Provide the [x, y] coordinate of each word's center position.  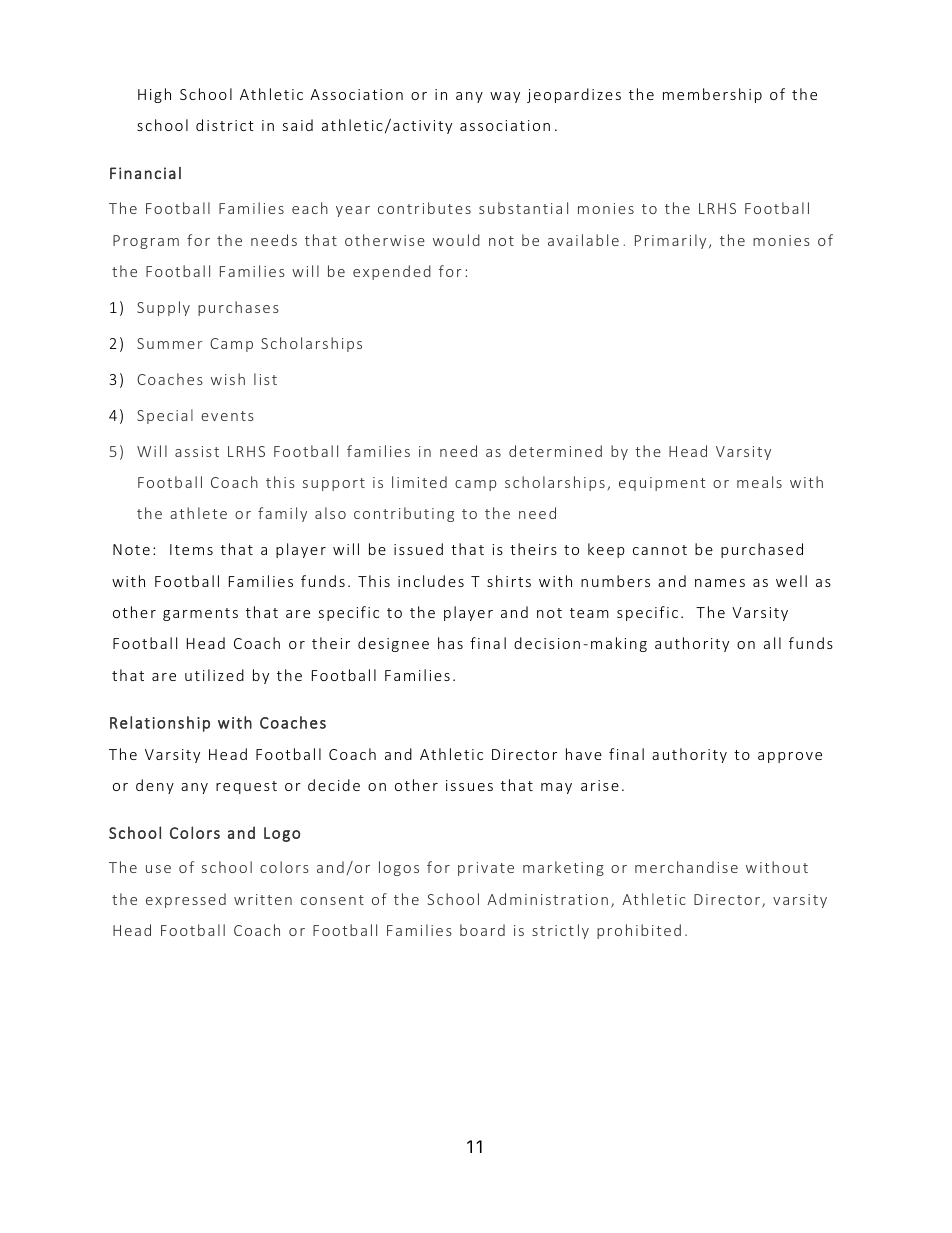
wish [228, 379]
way [505, 97]
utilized [214, 675]
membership [712, 95]
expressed [186, 900]
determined [555, 451]
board [482, 930]
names [720, 583]
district [225, 125]
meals [759, 482]
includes [431, 581]
